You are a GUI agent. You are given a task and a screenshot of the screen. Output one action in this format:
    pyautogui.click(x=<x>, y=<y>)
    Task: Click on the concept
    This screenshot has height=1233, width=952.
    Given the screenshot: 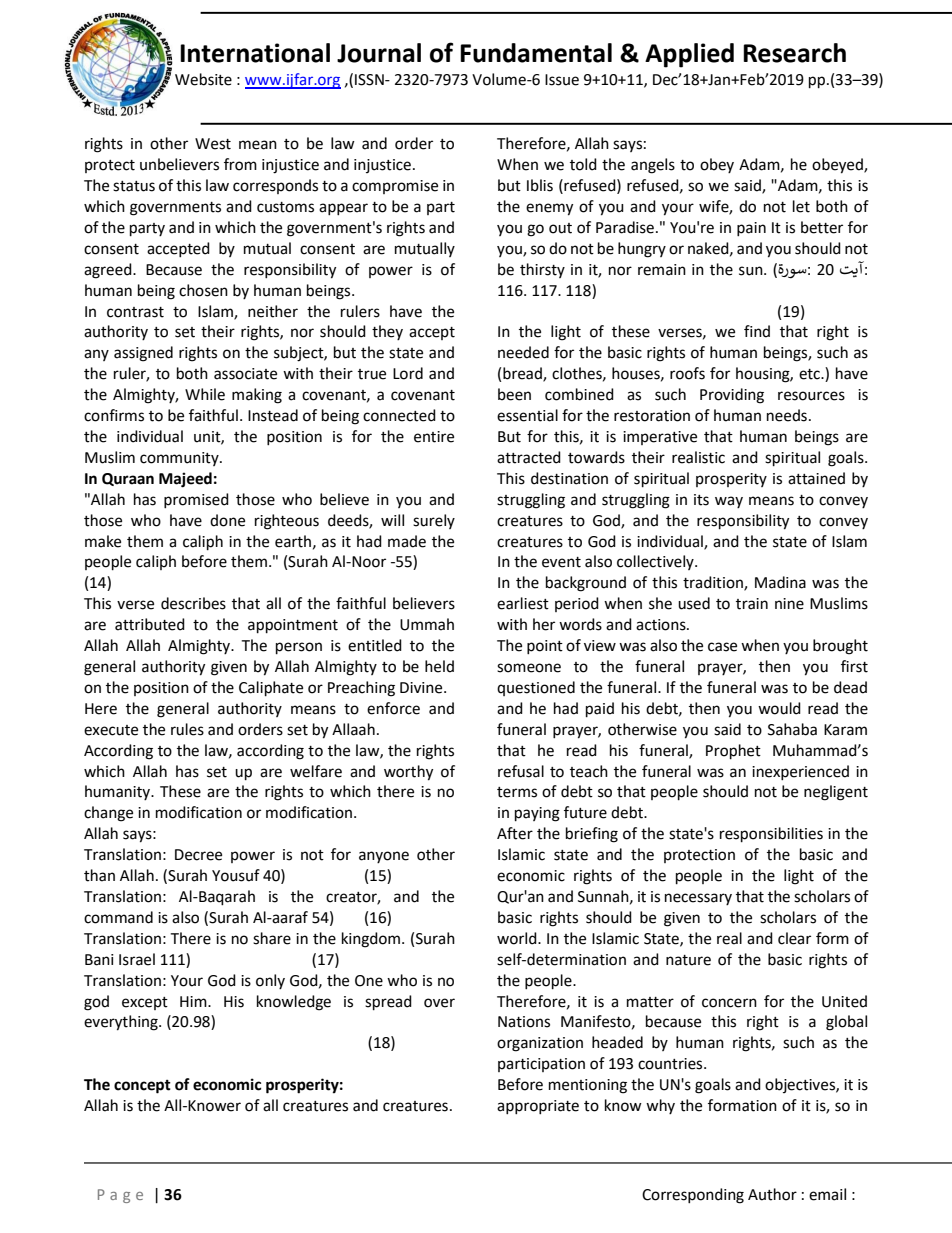 What is the action you would take?
    pyautogui.click(x=142, y=1087)
